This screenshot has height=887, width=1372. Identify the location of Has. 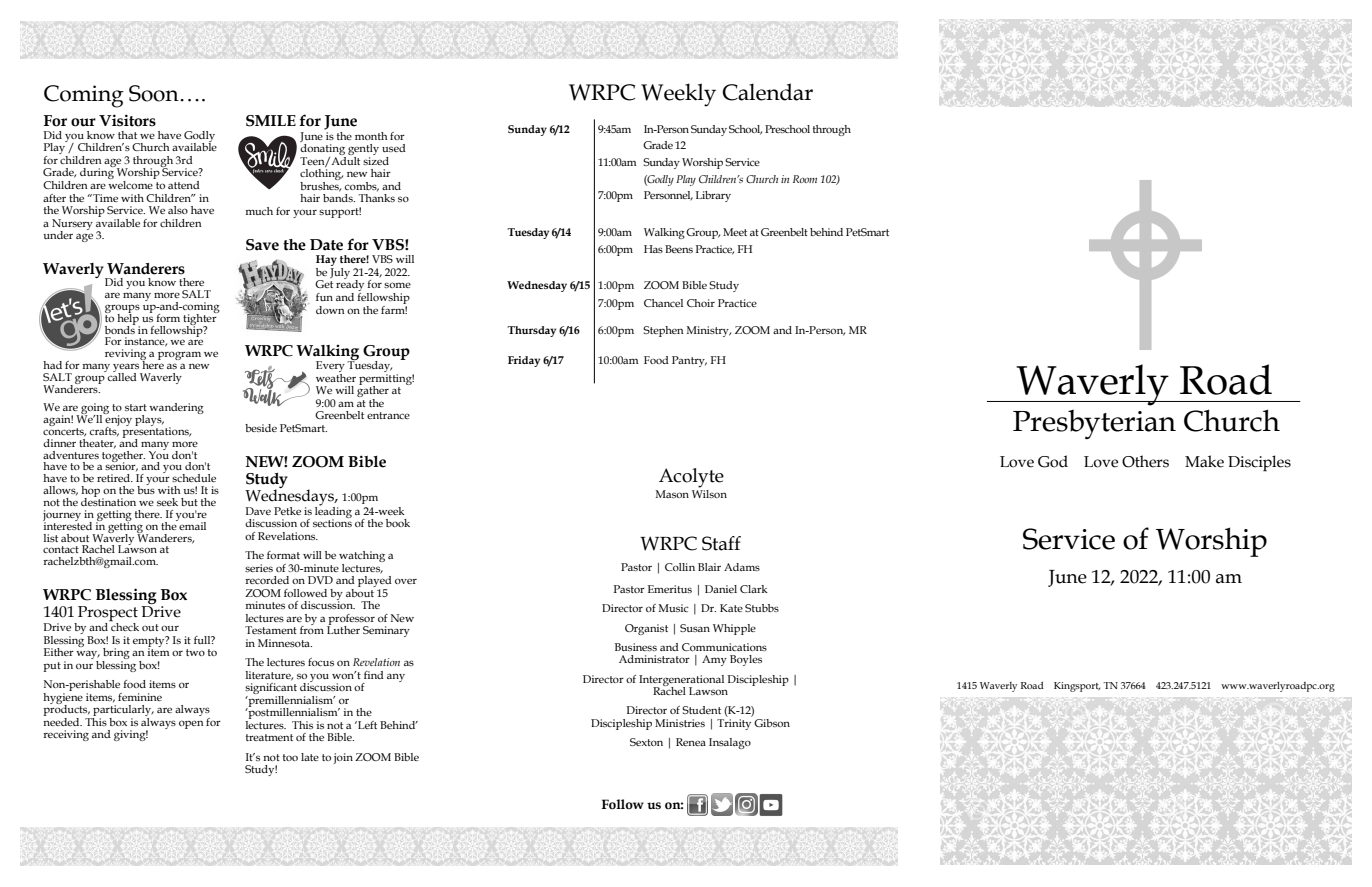
(653, 249).
